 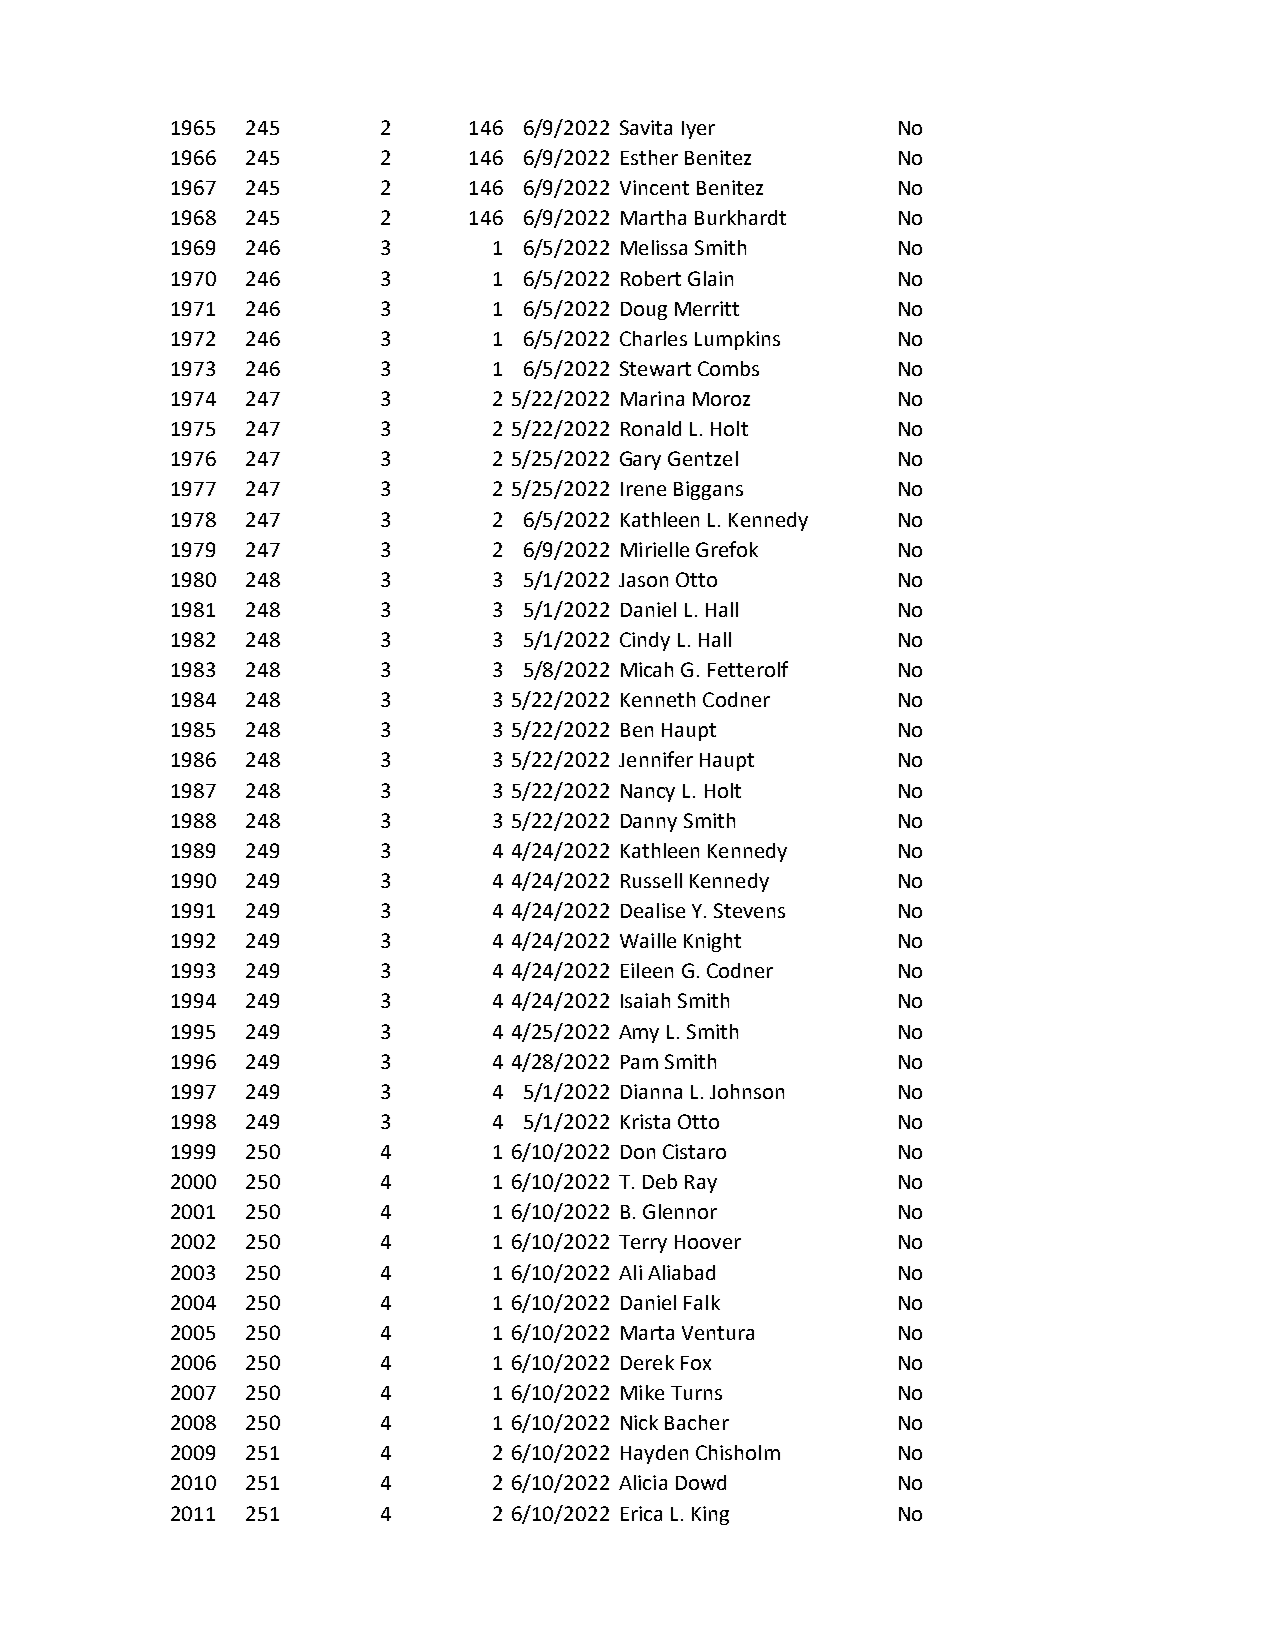 I want to click on Hayden, so click(x=654, y=1454).
